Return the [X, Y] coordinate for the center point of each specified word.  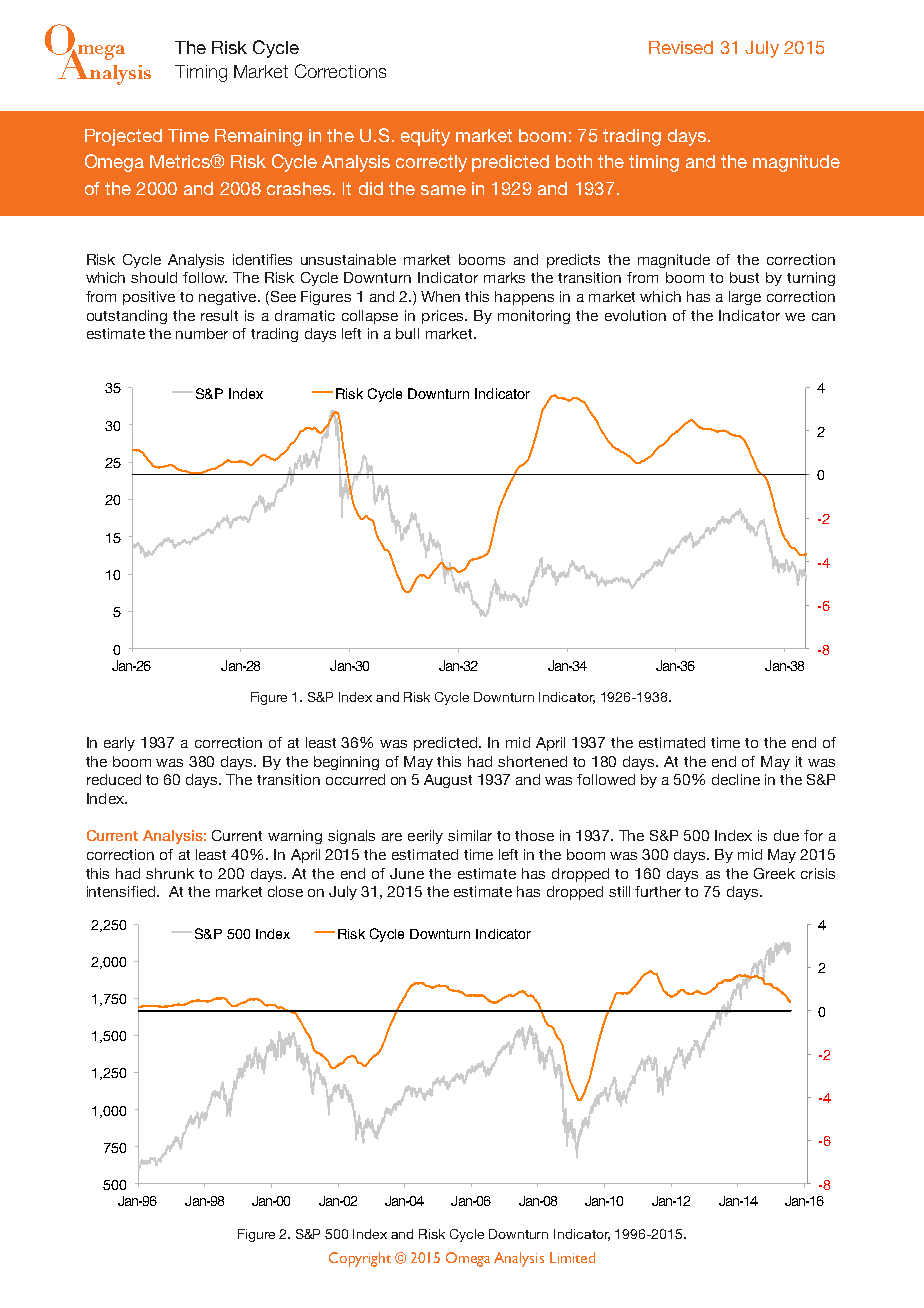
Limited [572, 1257]
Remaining [258, 137]
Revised [681, 47]
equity [425, 137]
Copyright [360, 1259]
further [658, 891]
